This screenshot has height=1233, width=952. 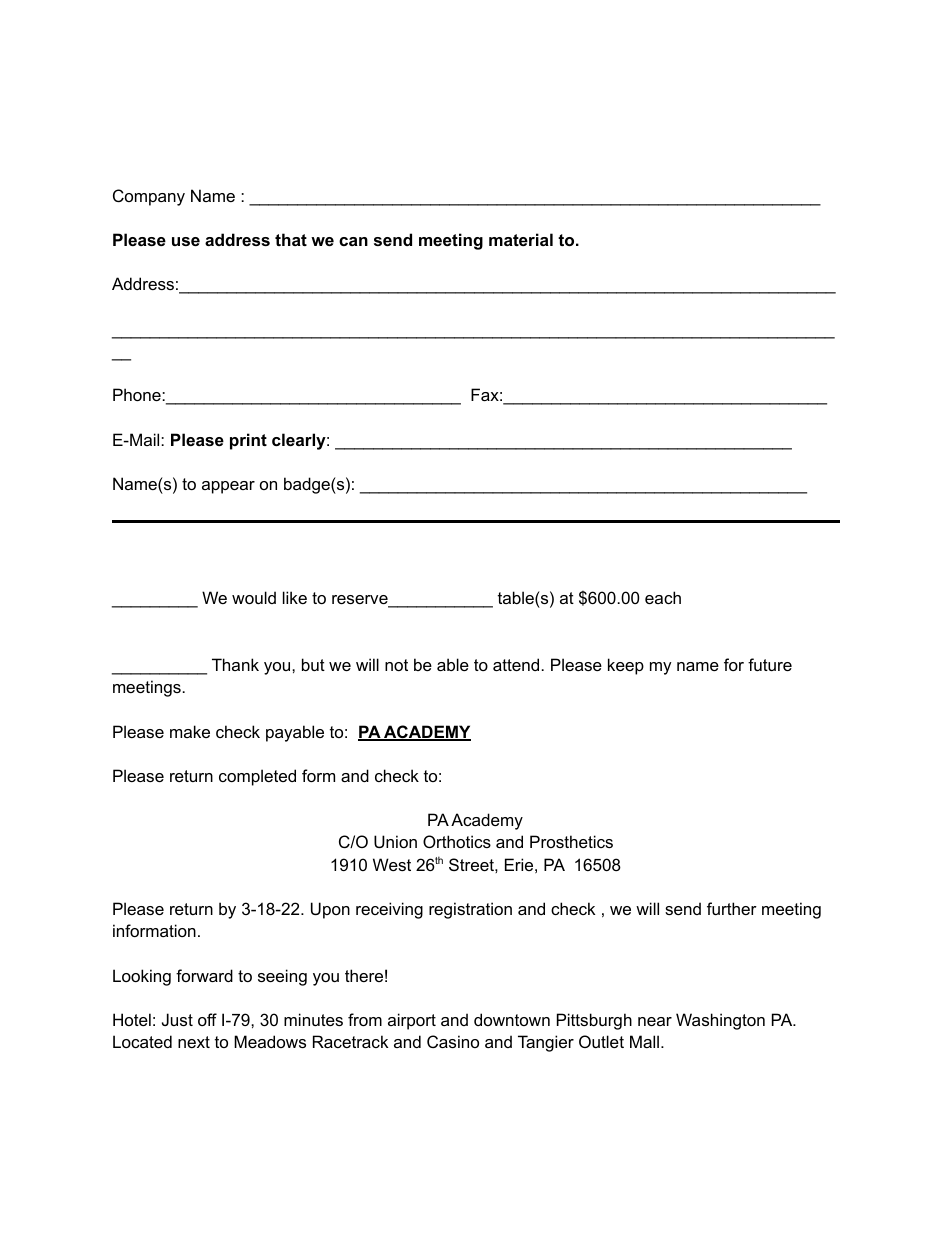 I want to click on keep, so click(x=626, y=666).
